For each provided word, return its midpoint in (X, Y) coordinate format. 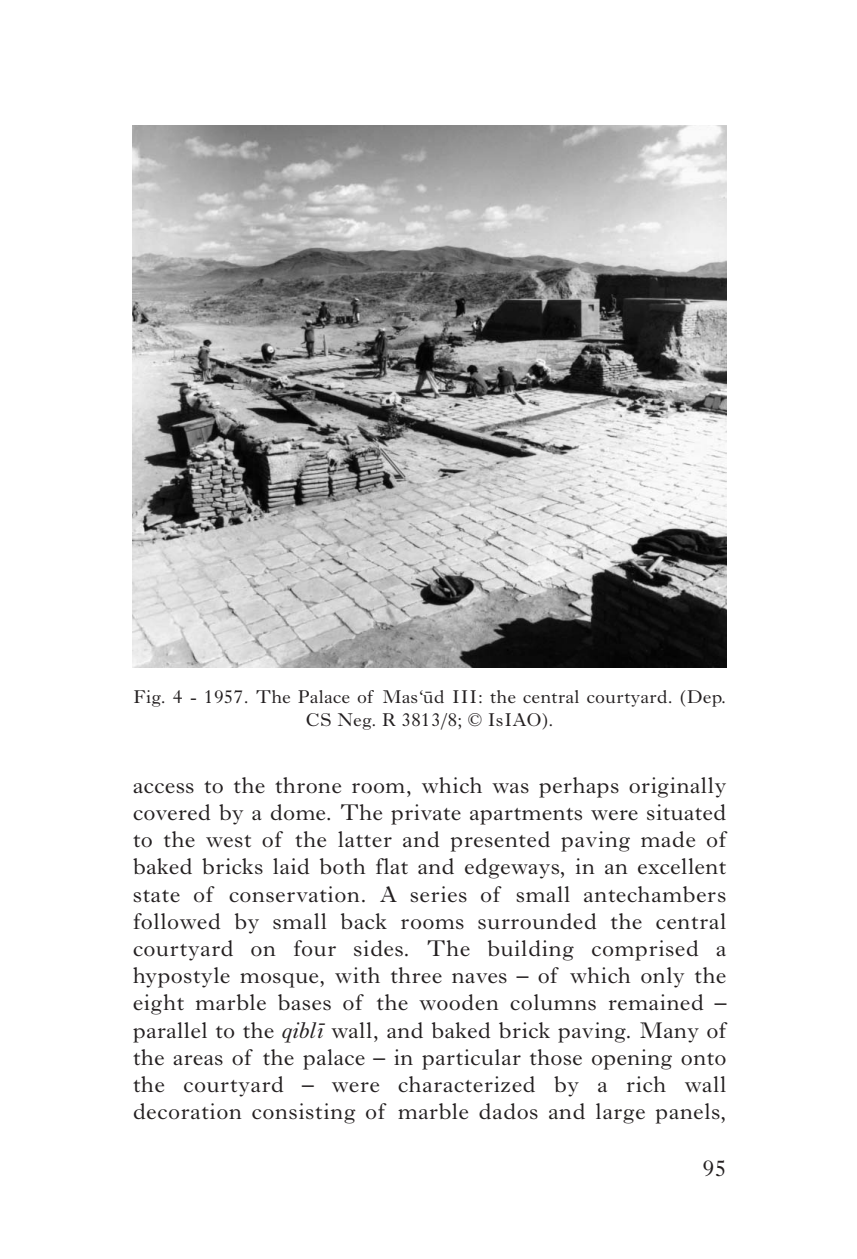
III (464, 696)
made (668, 839)
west (228, 841)
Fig (148, 698)
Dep (704, 698)
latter (365, 839)
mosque (280, 980)
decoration (188, 1111)
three (416, 975)
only (662, 977)
